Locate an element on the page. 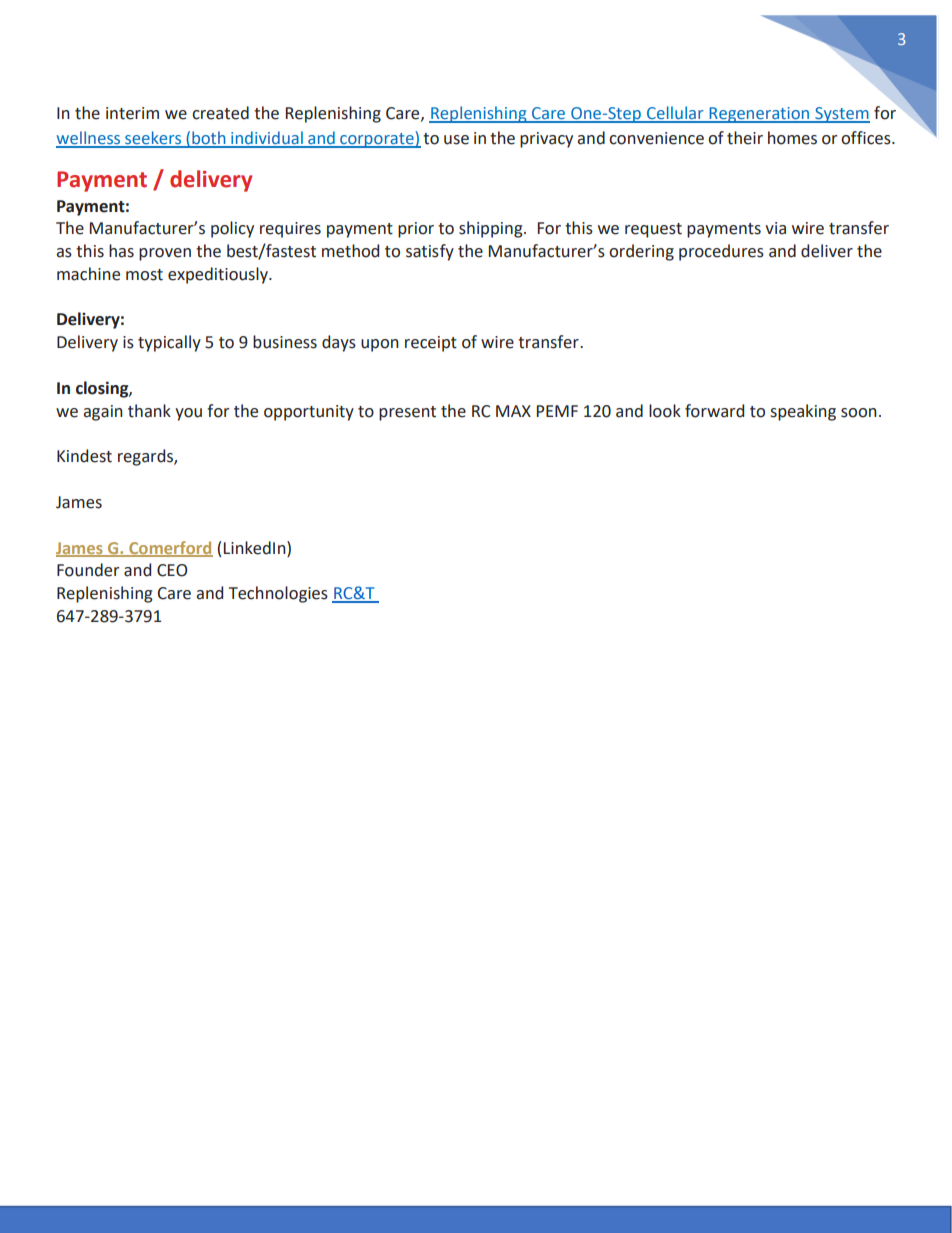  receipt is located at coordinates (431, 344).
